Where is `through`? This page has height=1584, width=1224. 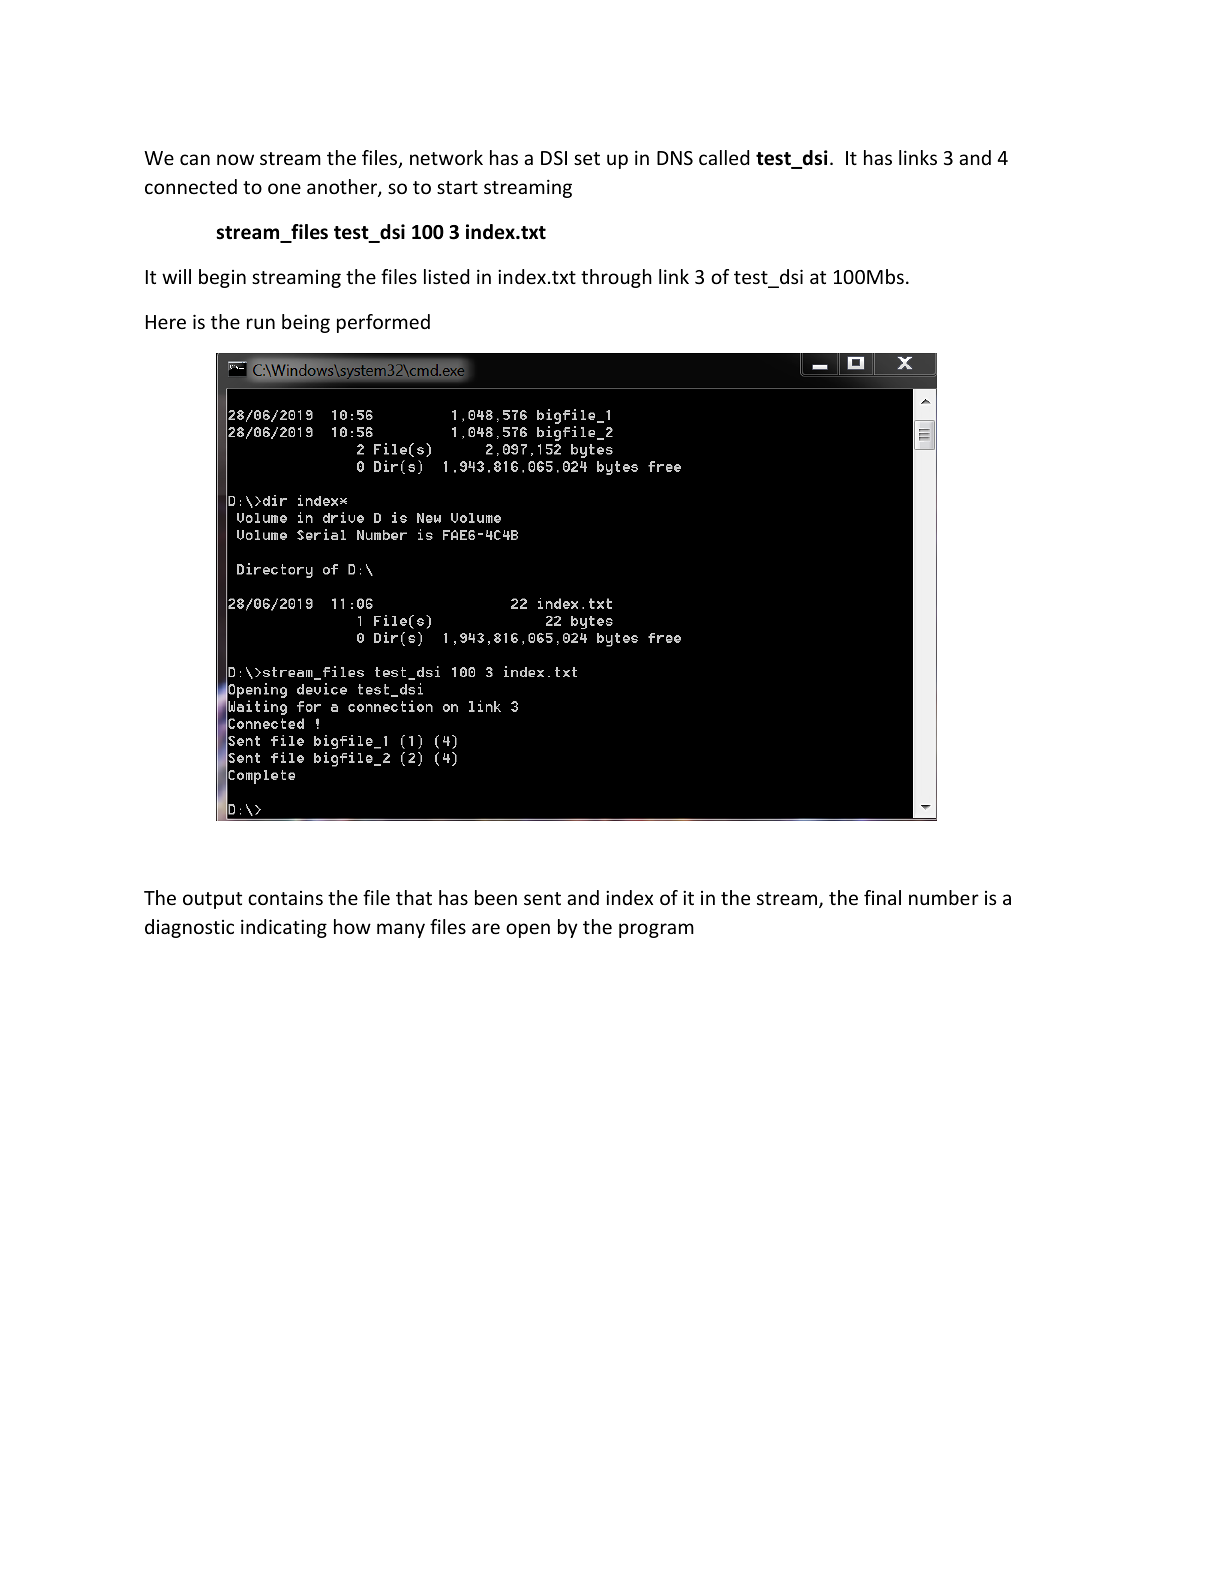
through is located at coordinates (616, 278).
